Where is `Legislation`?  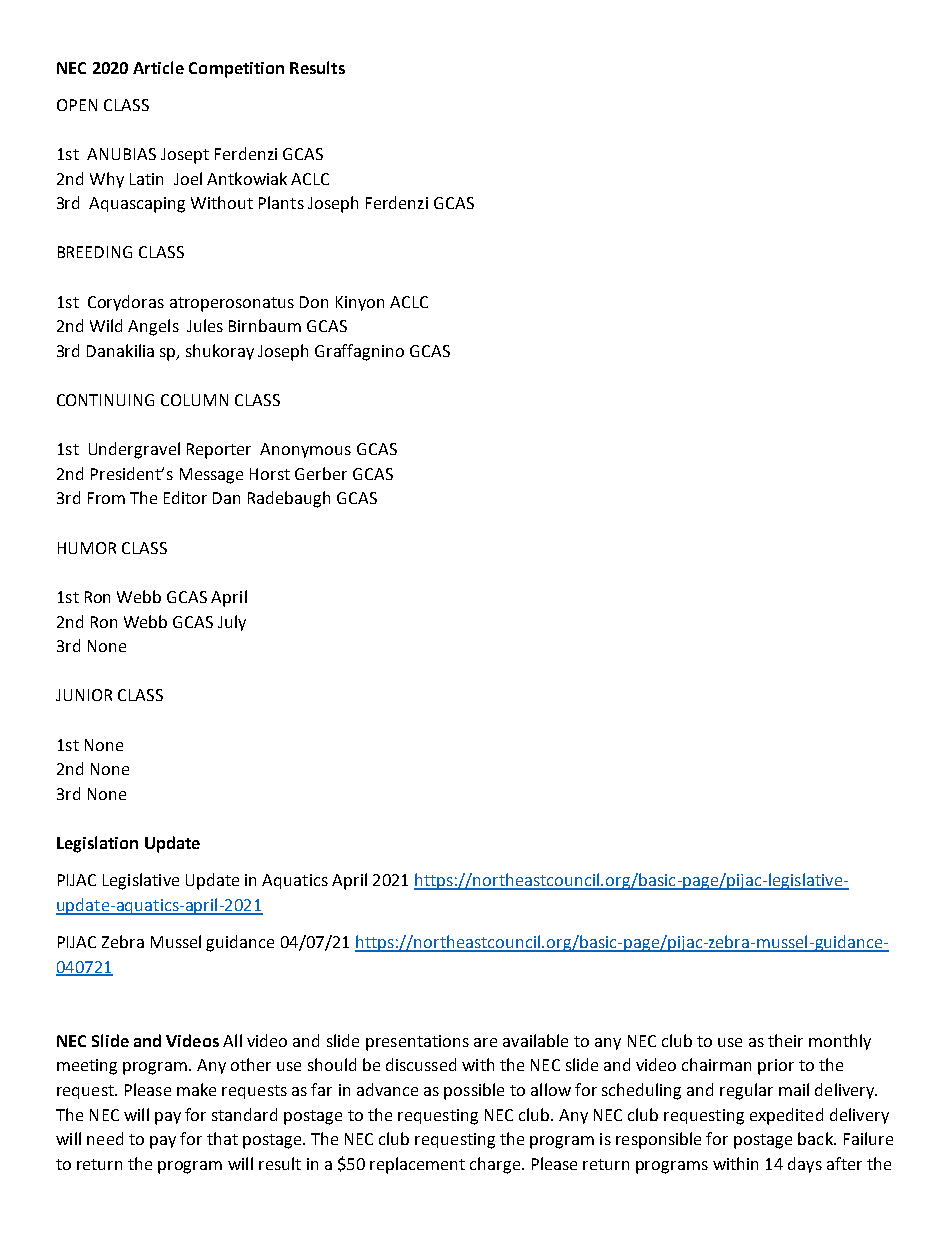 Legislation is located at coordinates (97, 844).
